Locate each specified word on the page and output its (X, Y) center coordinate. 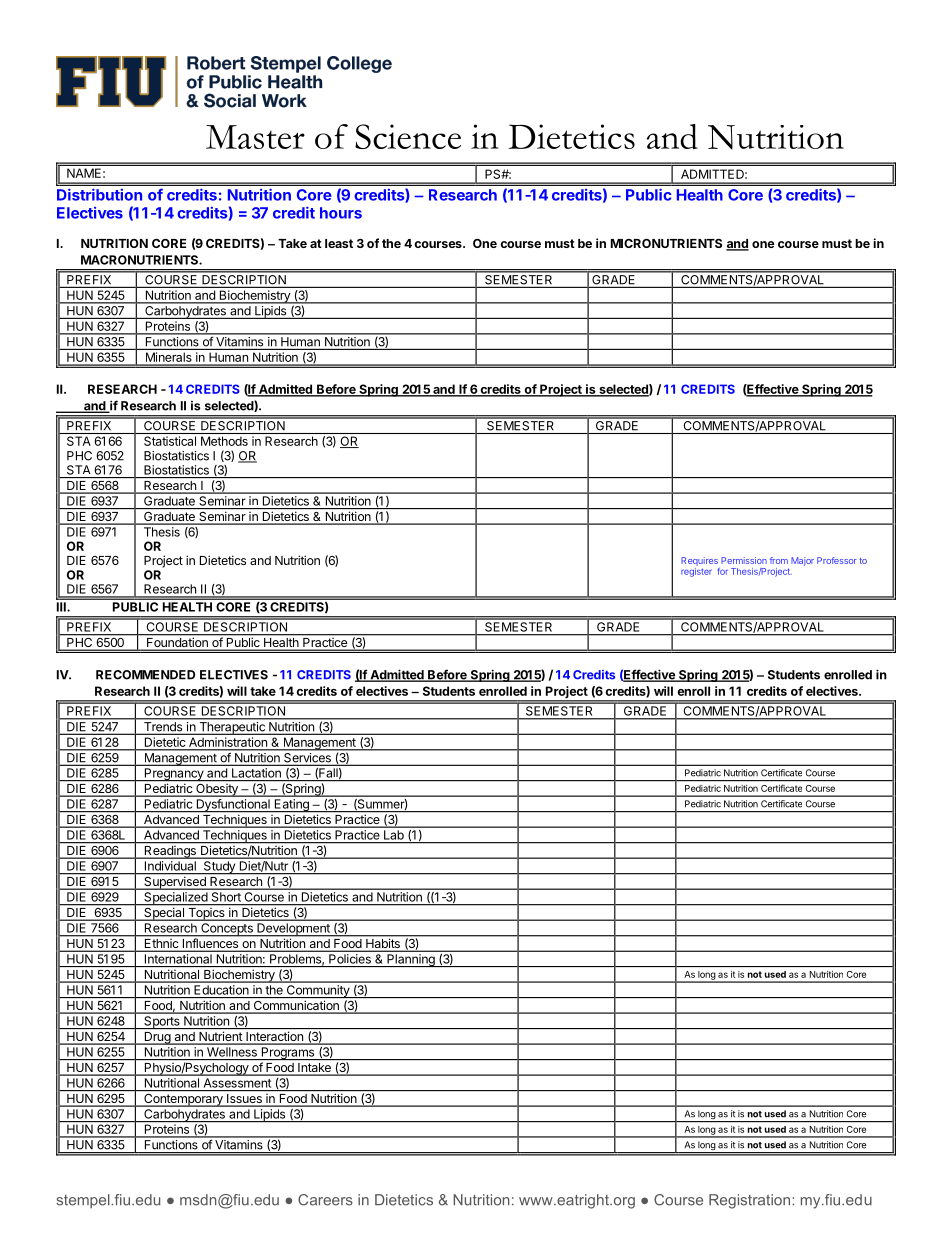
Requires (699, 561)
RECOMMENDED (145, 675)
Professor (836, 560)
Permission (744, 560)
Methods (224, 441)
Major (802, 561)
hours (341, 213)
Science (408, 136)
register (696, 572)
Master (255, 137)
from (779, 560)
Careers (325, 1200)
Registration (751, 1201)
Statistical (170, 441)
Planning (411, 960)
